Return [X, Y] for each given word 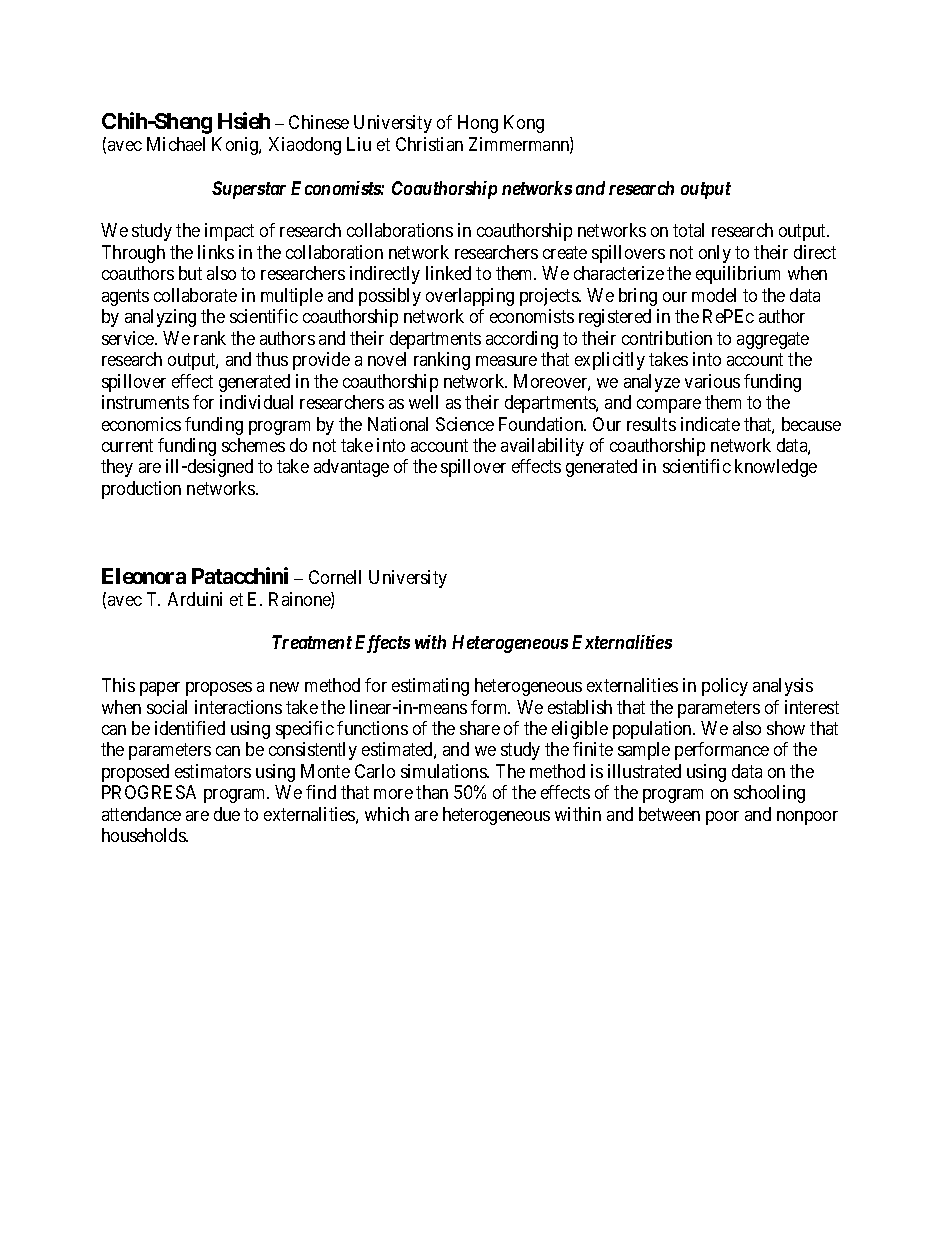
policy [725, 687]
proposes [219, 689]
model [714, 295]
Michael [176, 144]
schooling [769, 794]
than [432, 792]
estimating [430, 687]
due [227, 814]
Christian [429, 144]
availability [542, 447]
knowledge [776, 468]
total [688, 230]
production [141, 490]
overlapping [470, 297]
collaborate [195, 295]
